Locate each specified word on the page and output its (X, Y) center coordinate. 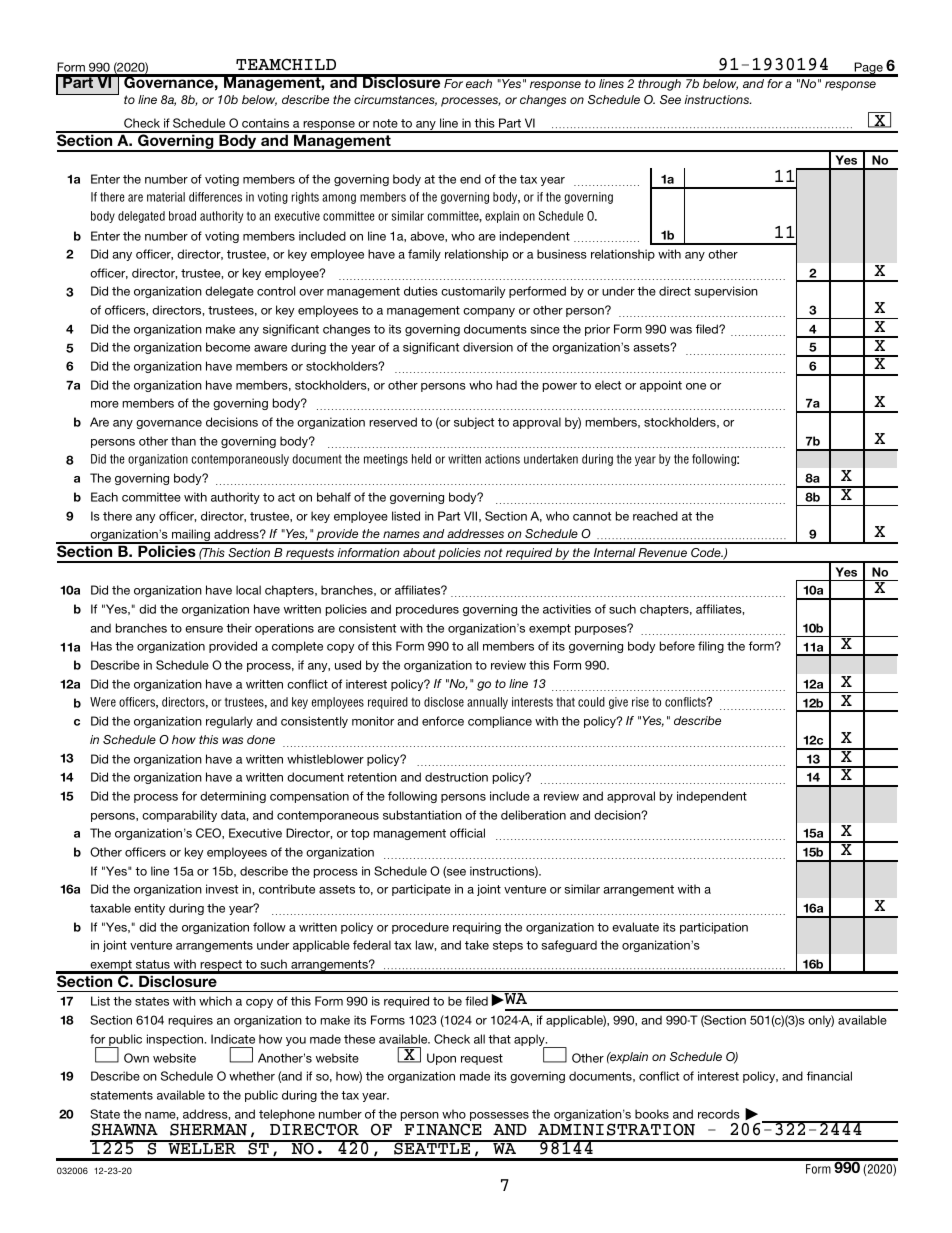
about (419, 552)
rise (640, 702)
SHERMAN (208, 1129)
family (424, 255)
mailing (191, 536)
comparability (179, 816)
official (467, 833)
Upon (441, 1059)
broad (182, 216)
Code (707, 552)
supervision (726, 292)
